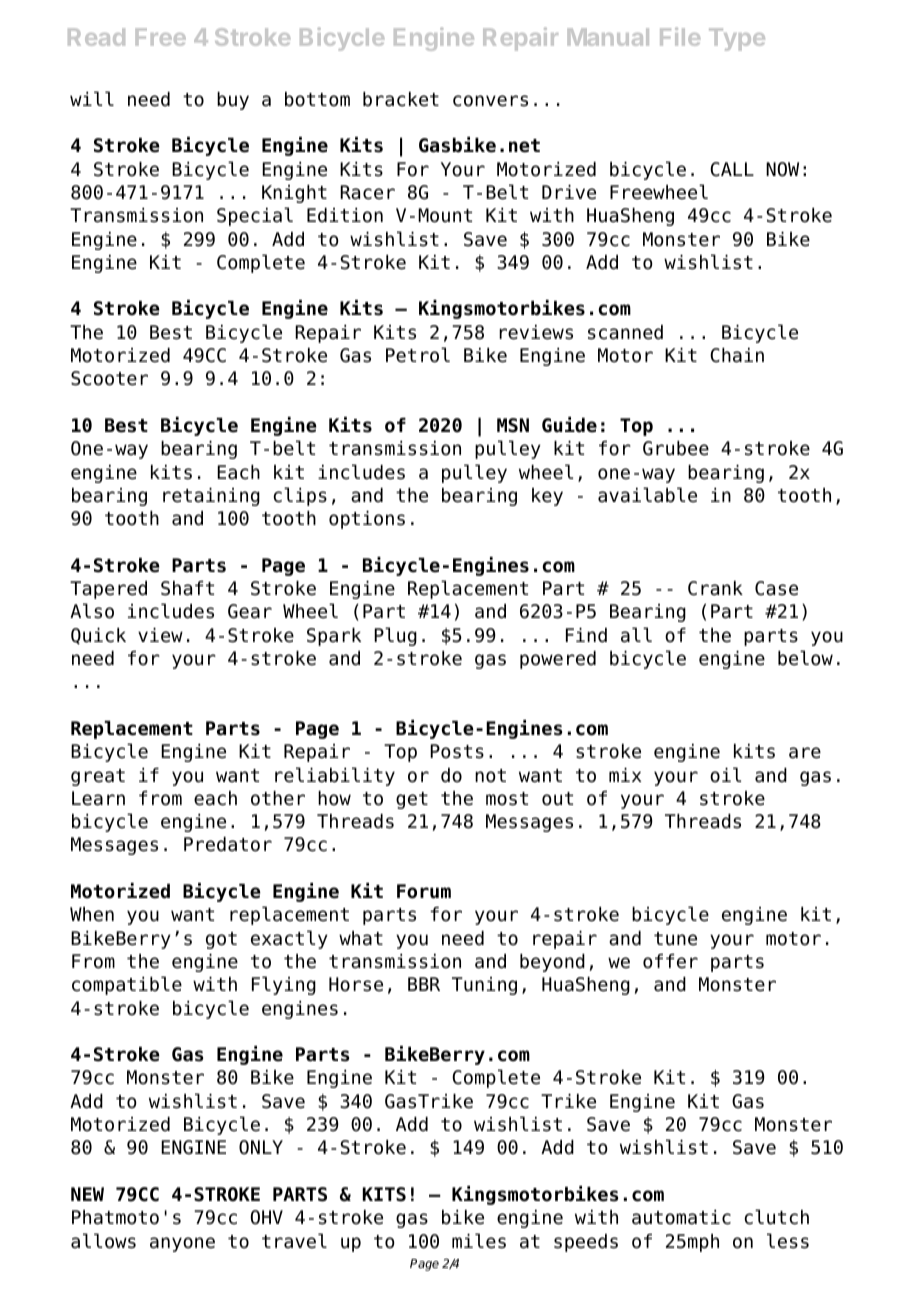 The image size is (924, 1308). What do you see at coordinates (233, 101) in the page?
I see `buy` at bounding box center [233, 101].
